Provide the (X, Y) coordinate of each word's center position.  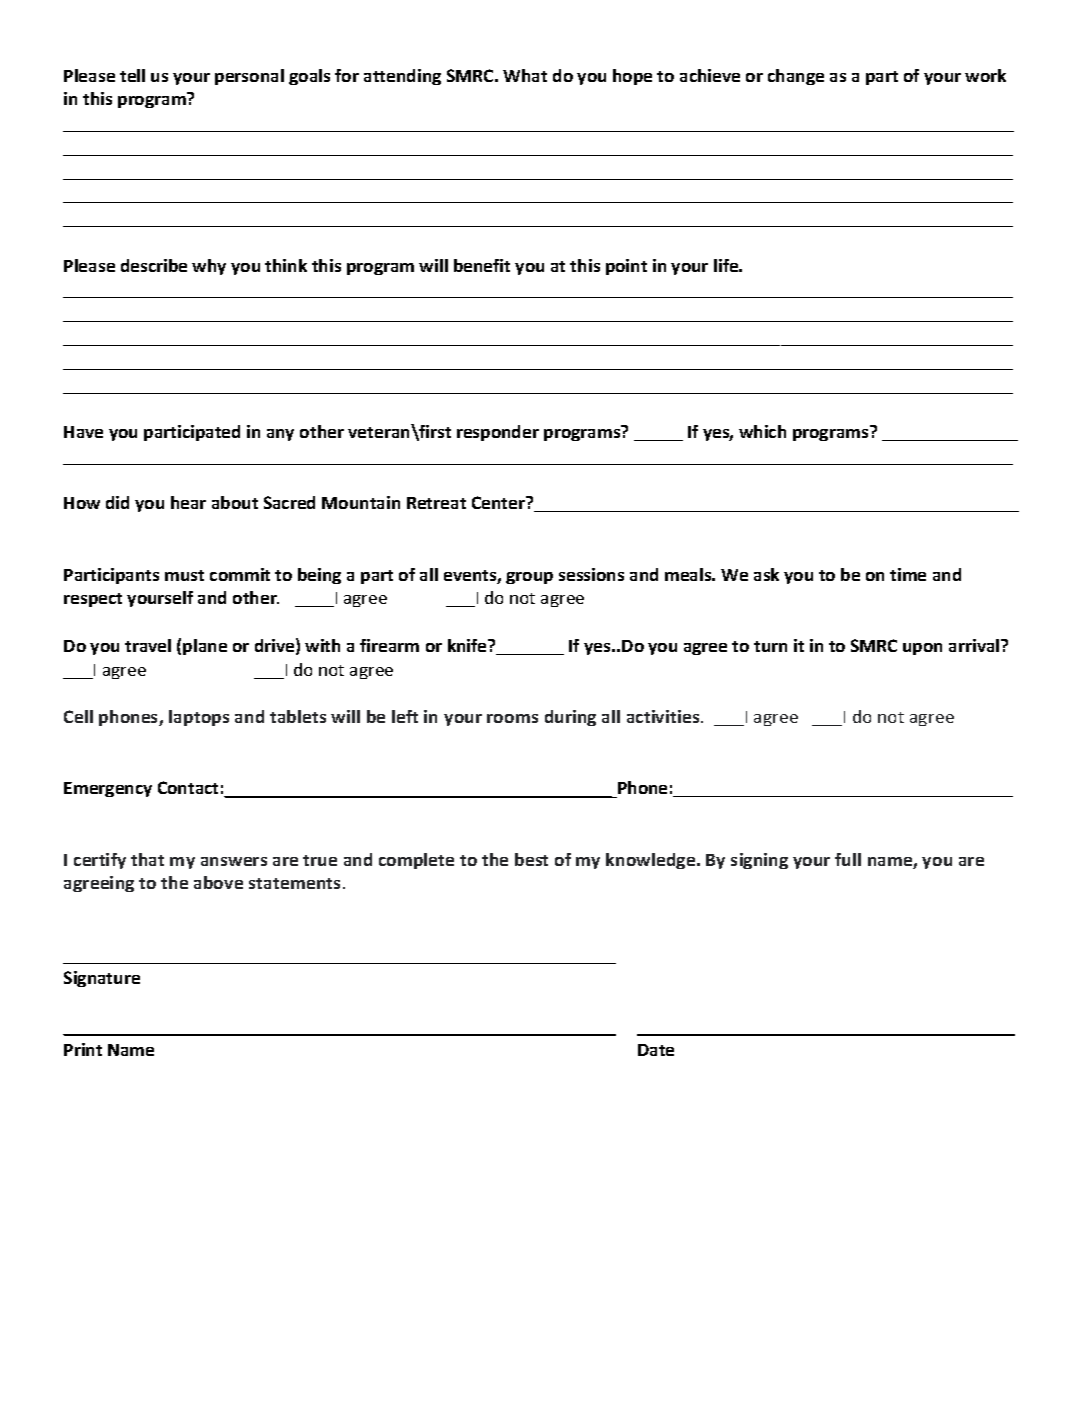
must (184, 575)
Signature (102, 979)
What (525, 75)
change (796, 77)
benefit (482, 265)
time (908, 574)
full (848, 859)
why (209, 267)
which (762, 431)
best (531, 859)
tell (132, 75)
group (529, 578)
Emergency (108, 789)
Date (656, 1050)
